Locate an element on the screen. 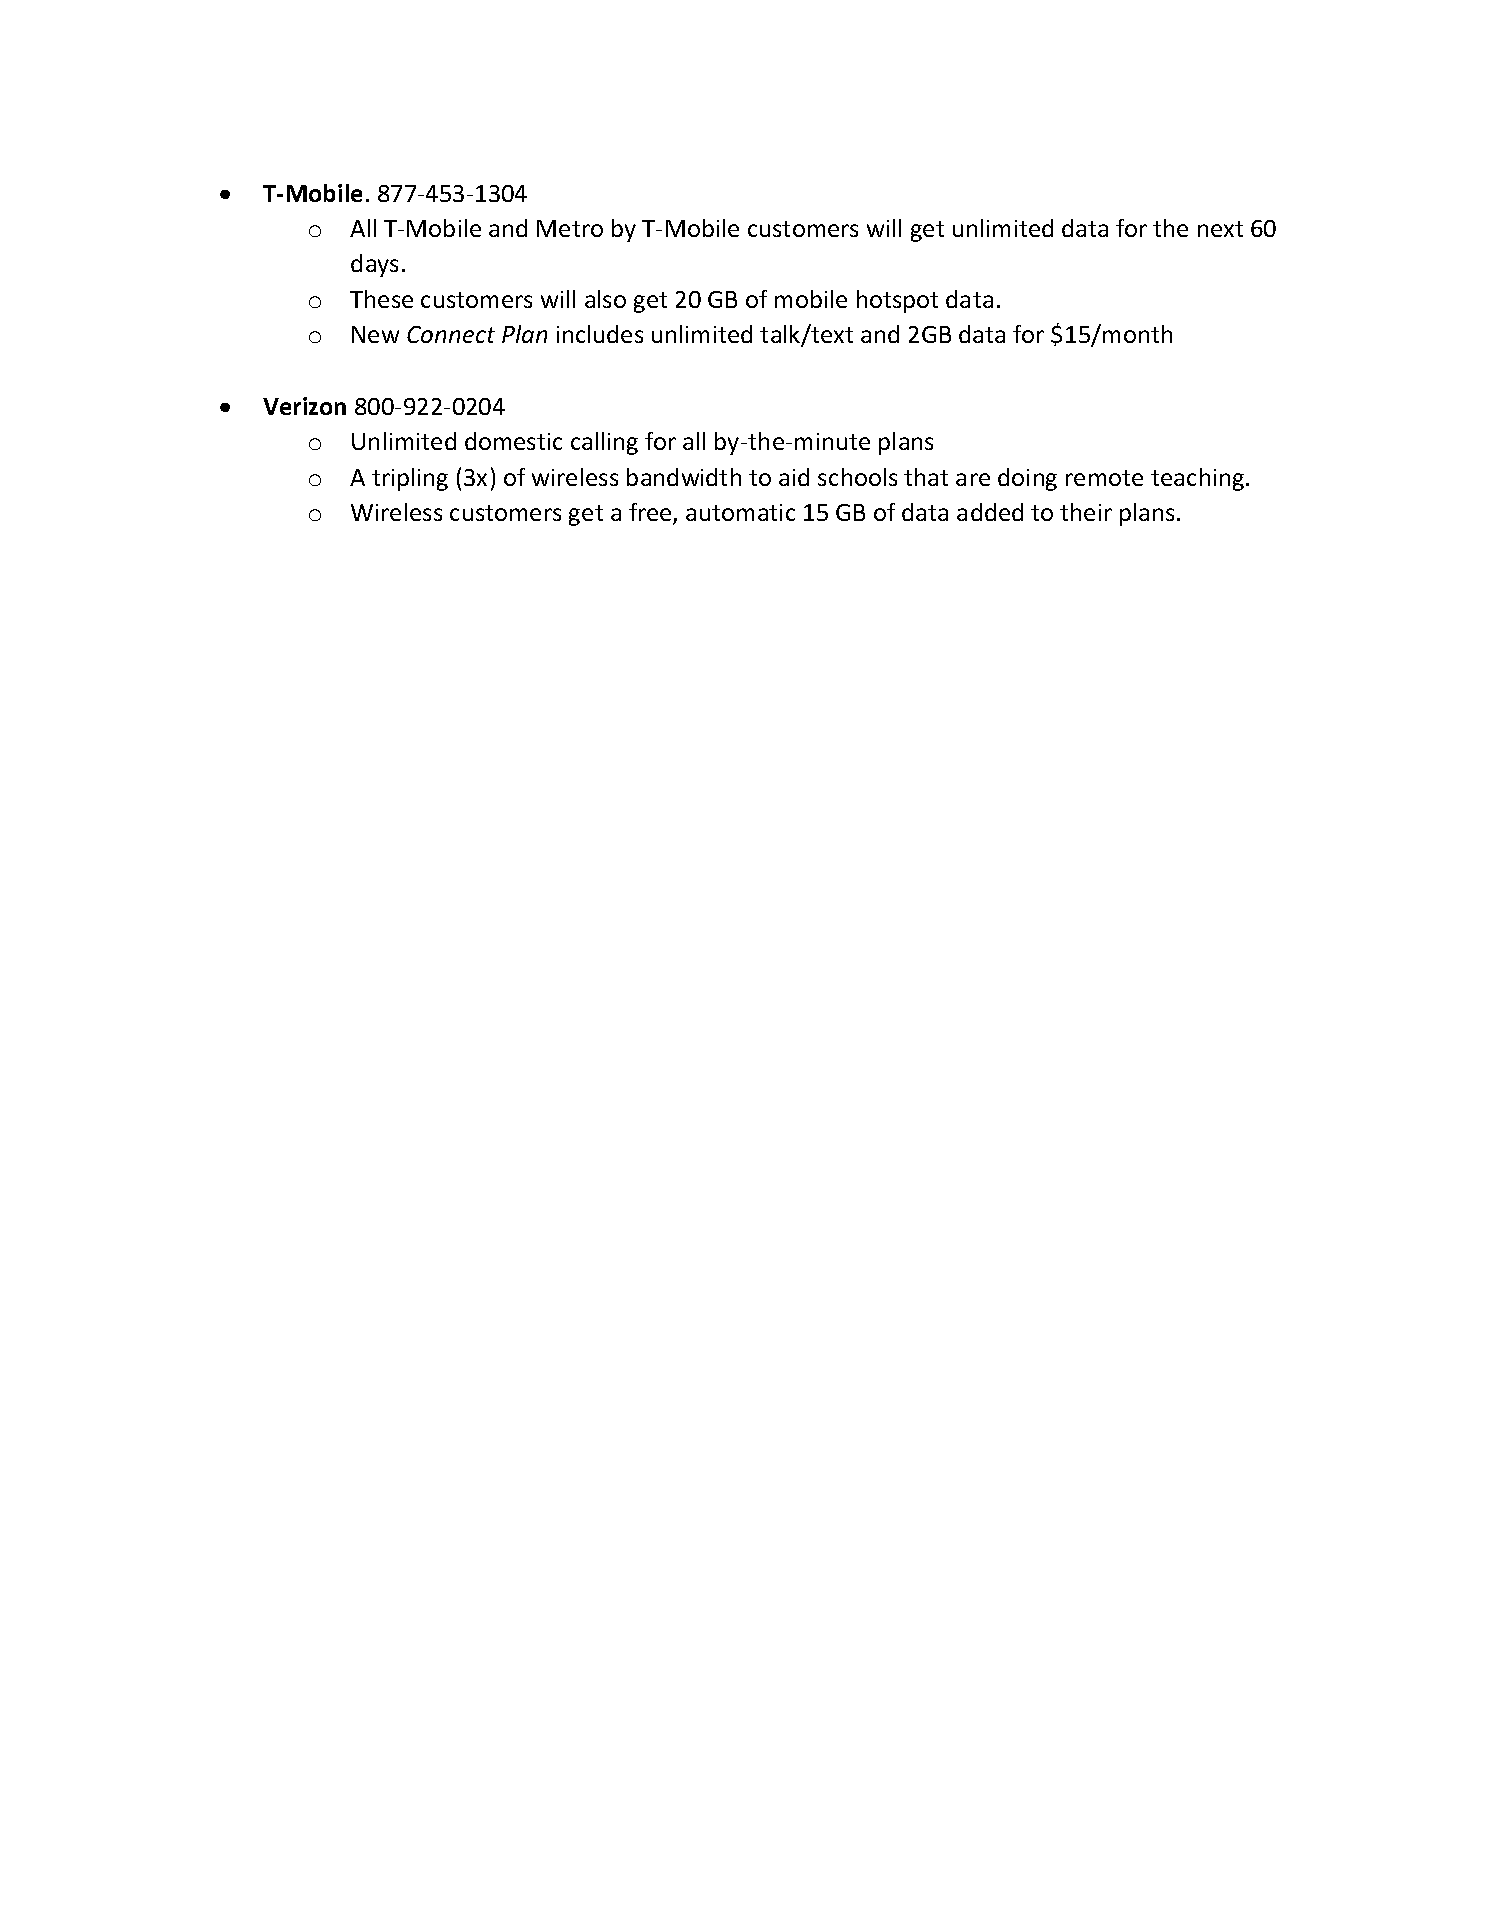 Image resolution: width=1491 pixels, height=1929 pixels. tripling is located at coordinates (410, 479).
